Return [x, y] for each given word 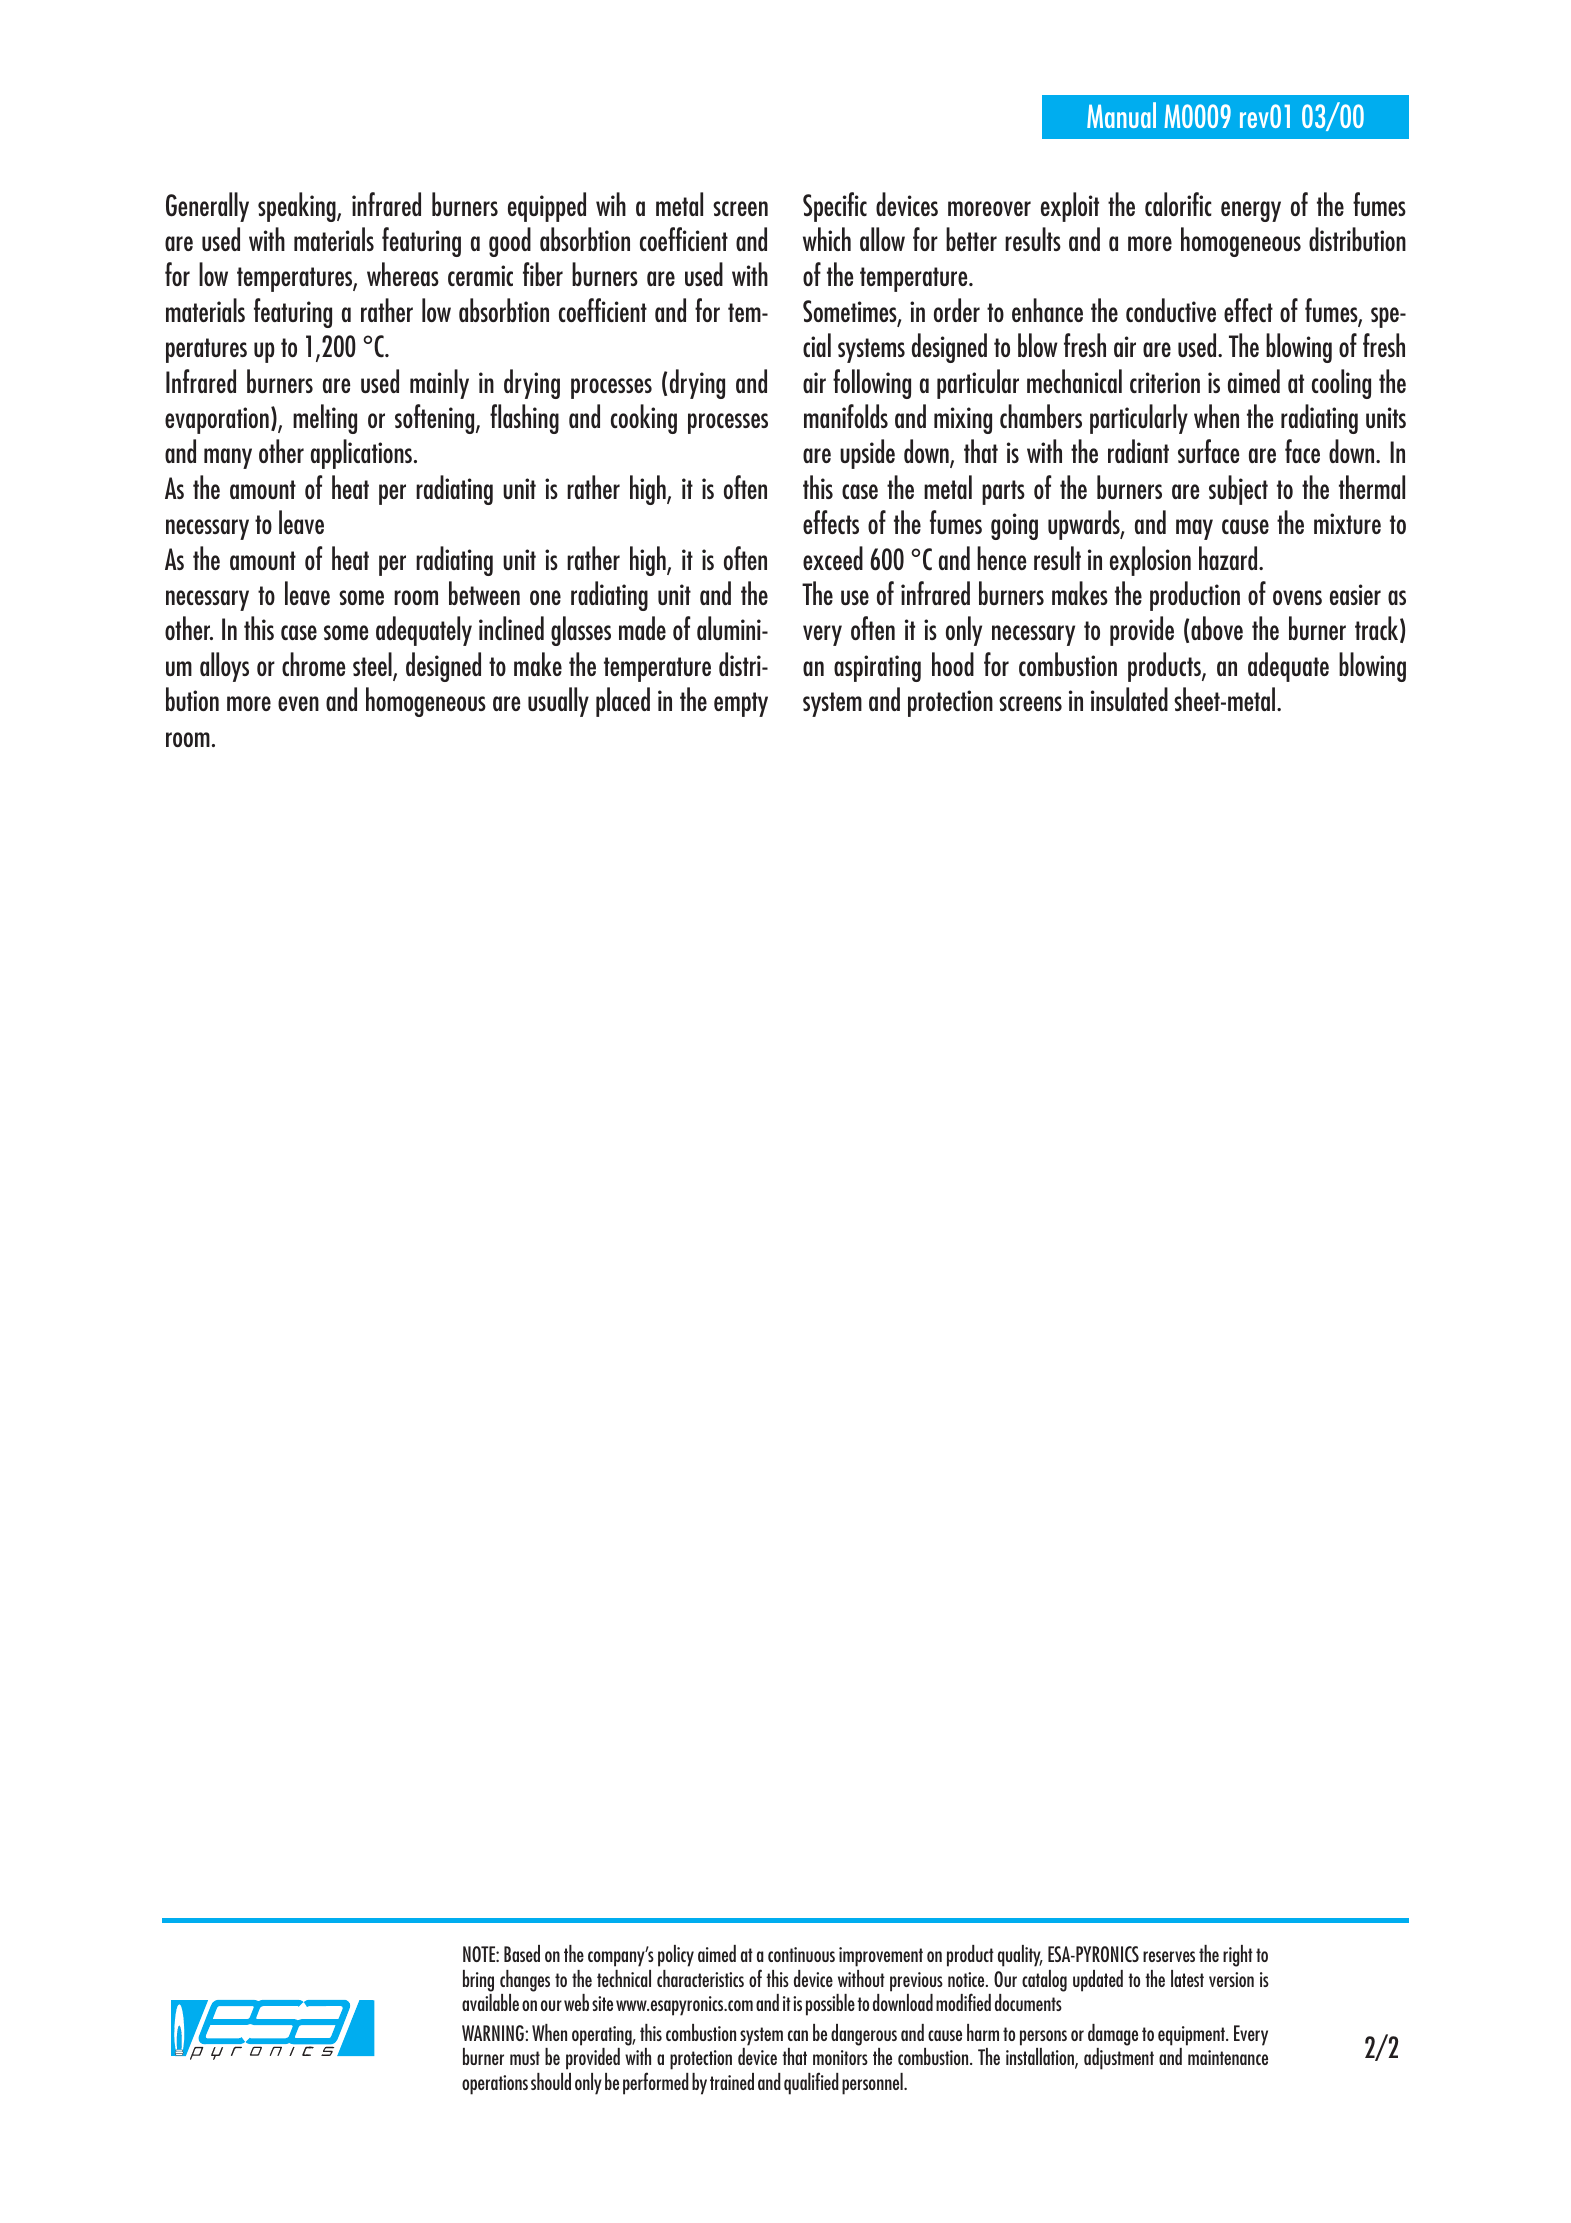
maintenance [1228, 2057]
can [798, 2035]
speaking [298, 207]
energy [1251, 211]
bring [478, 1981]
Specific [835, 207]
